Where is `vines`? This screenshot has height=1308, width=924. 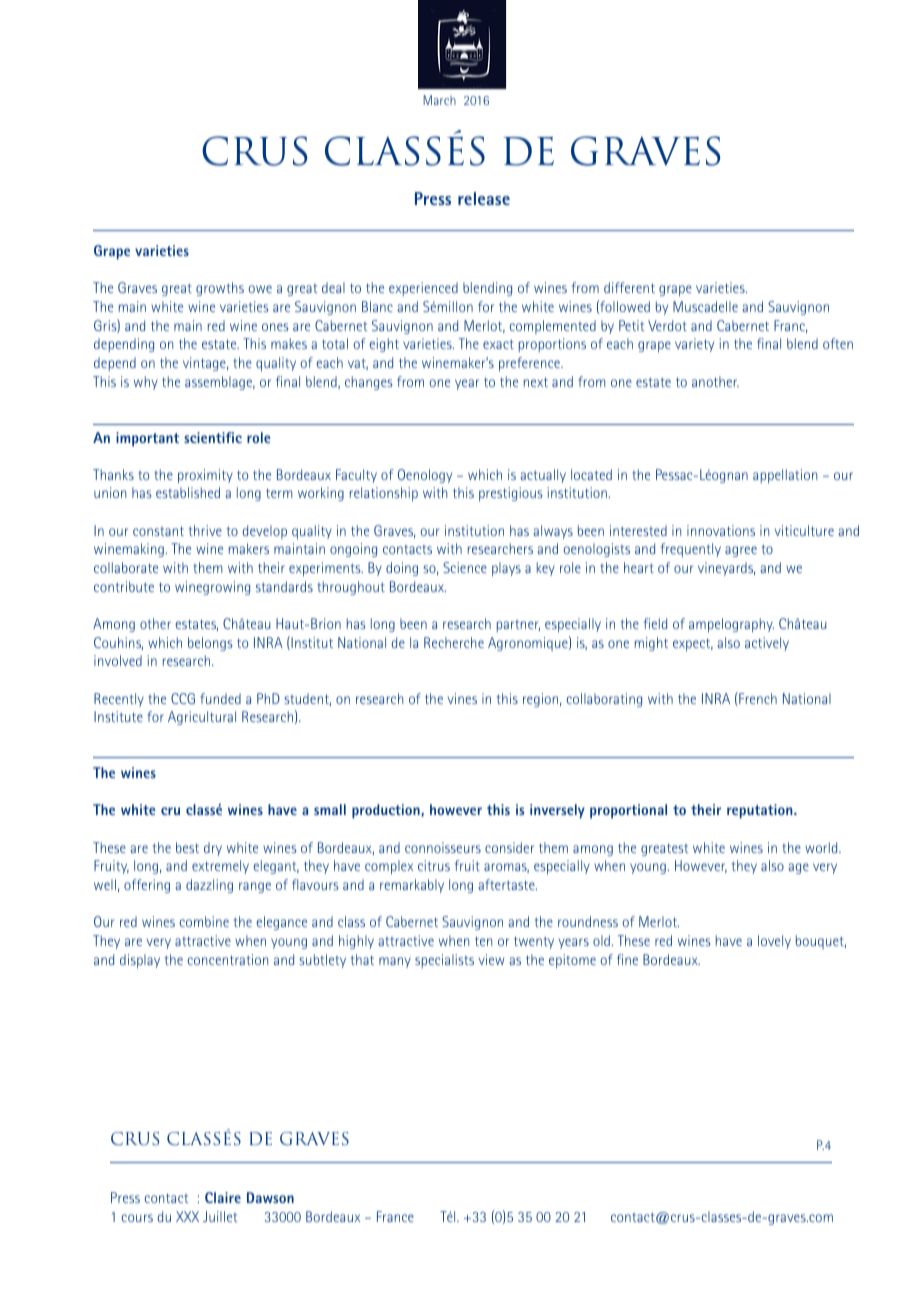
vines is located at coordinates (462, 698).
